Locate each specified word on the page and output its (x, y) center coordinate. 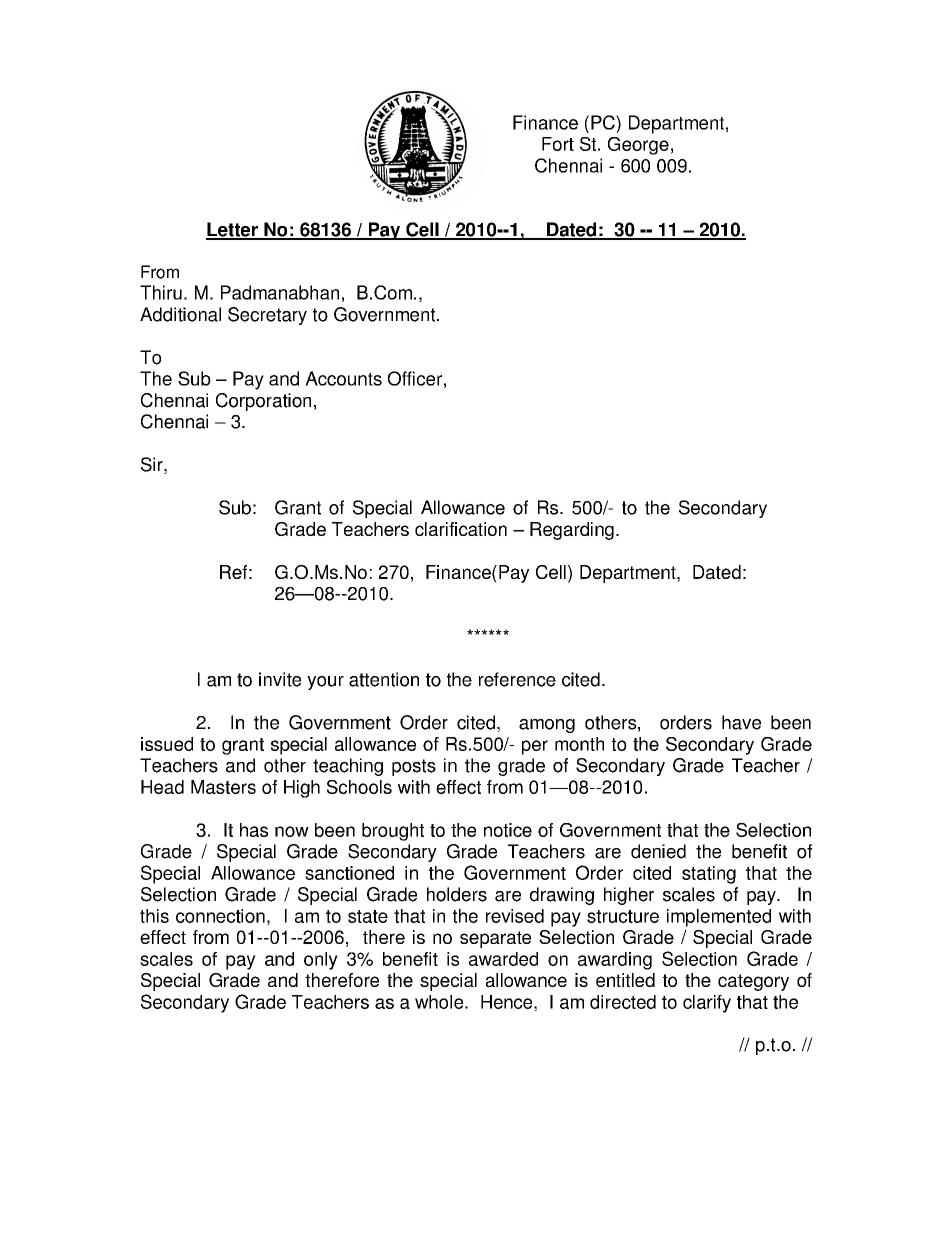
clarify (707, 1004)
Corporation (263, 402)
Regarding (572, 531)
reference (517, 679)
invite (280, 679)
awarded (503, 959)
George (638, 146)
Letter (233, 230)
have (741, 722)
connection (220, 916)
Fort (558, 144)
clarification (461, 529)
